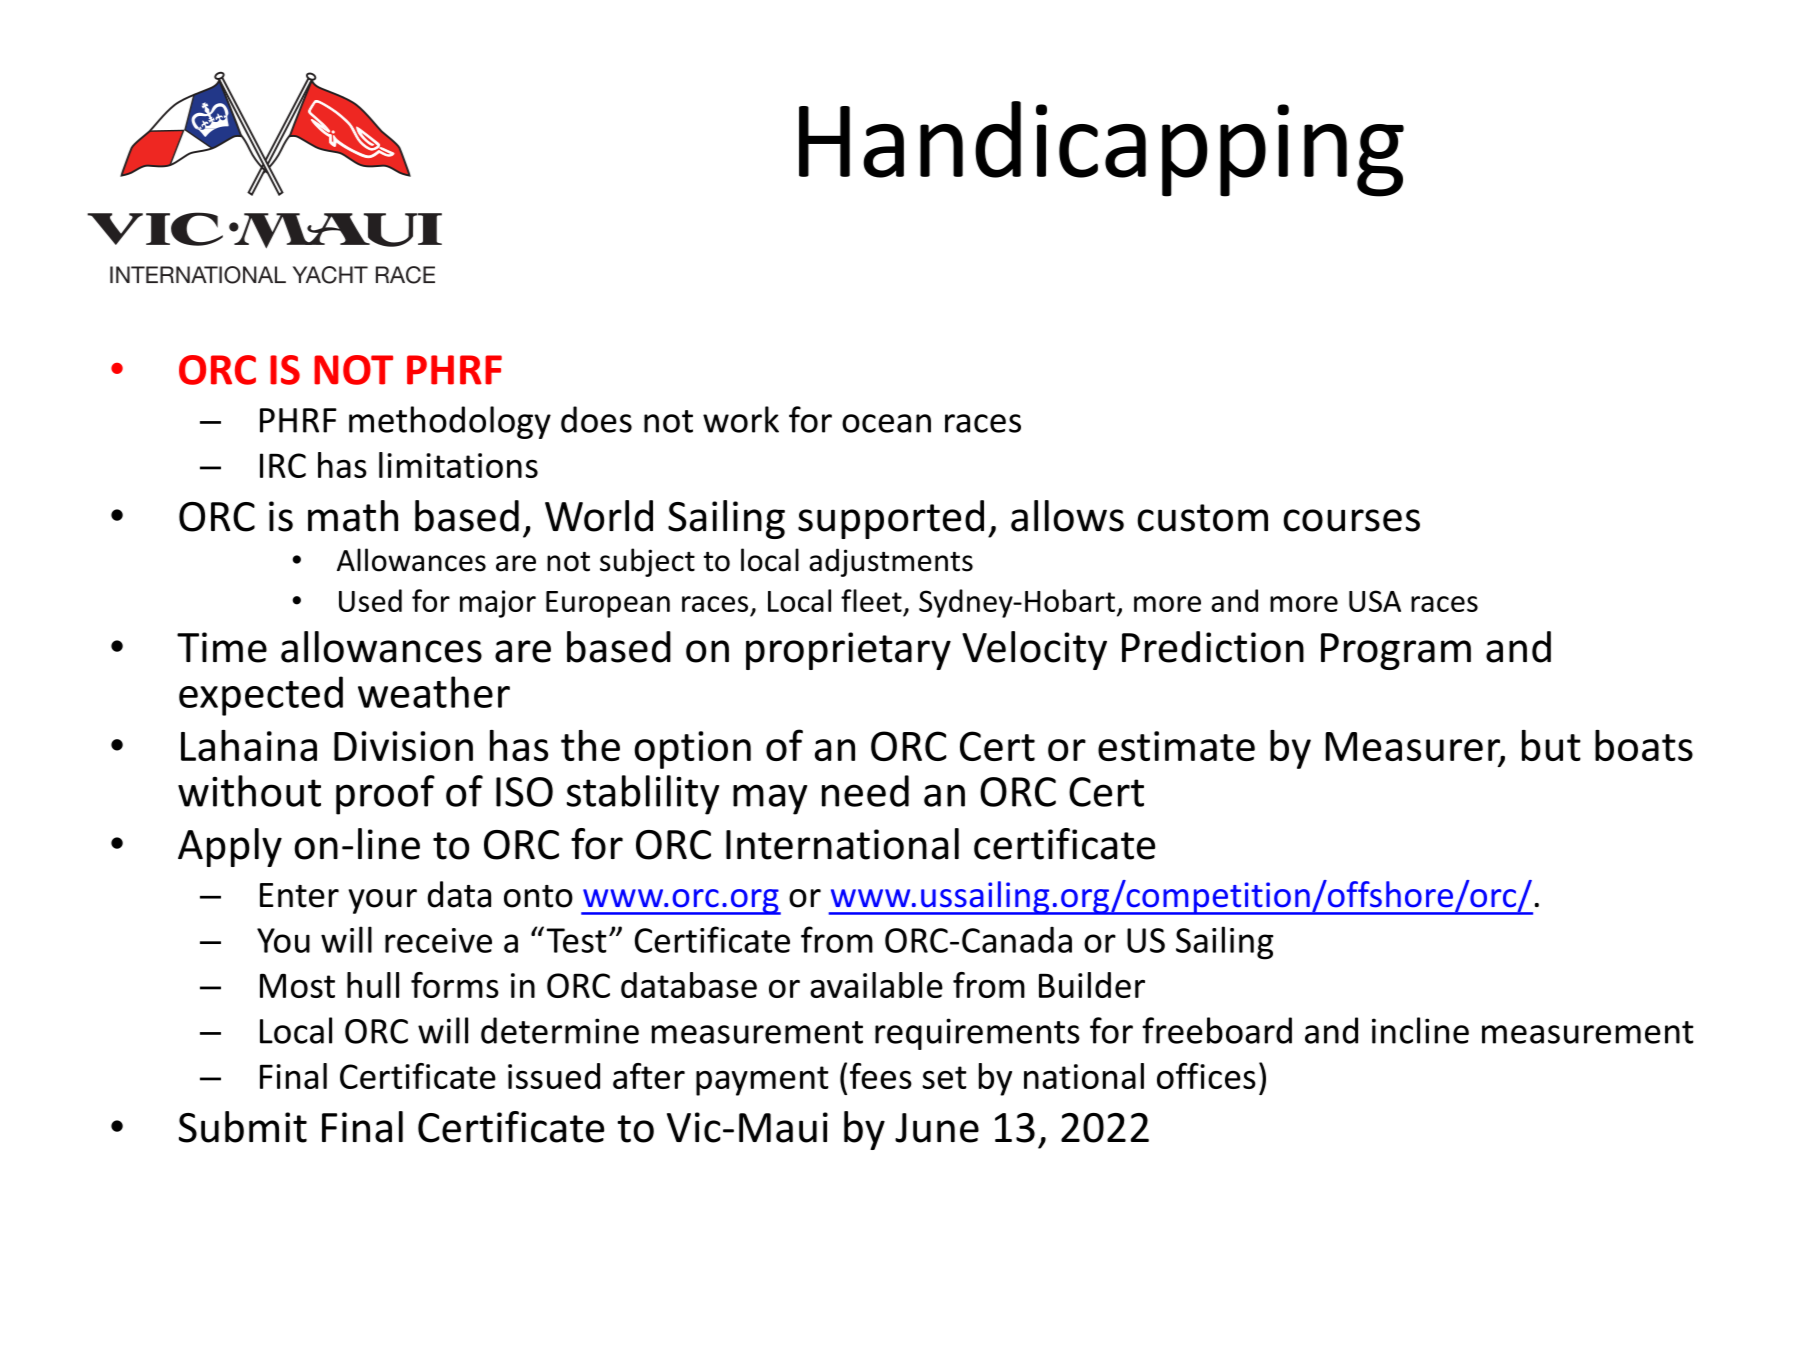 This screenshot has height=1364, width=1818. What do you see at coordinates (1396, 651) in the screenshot?
I see `Program` at bounding box center [1396, 651].
